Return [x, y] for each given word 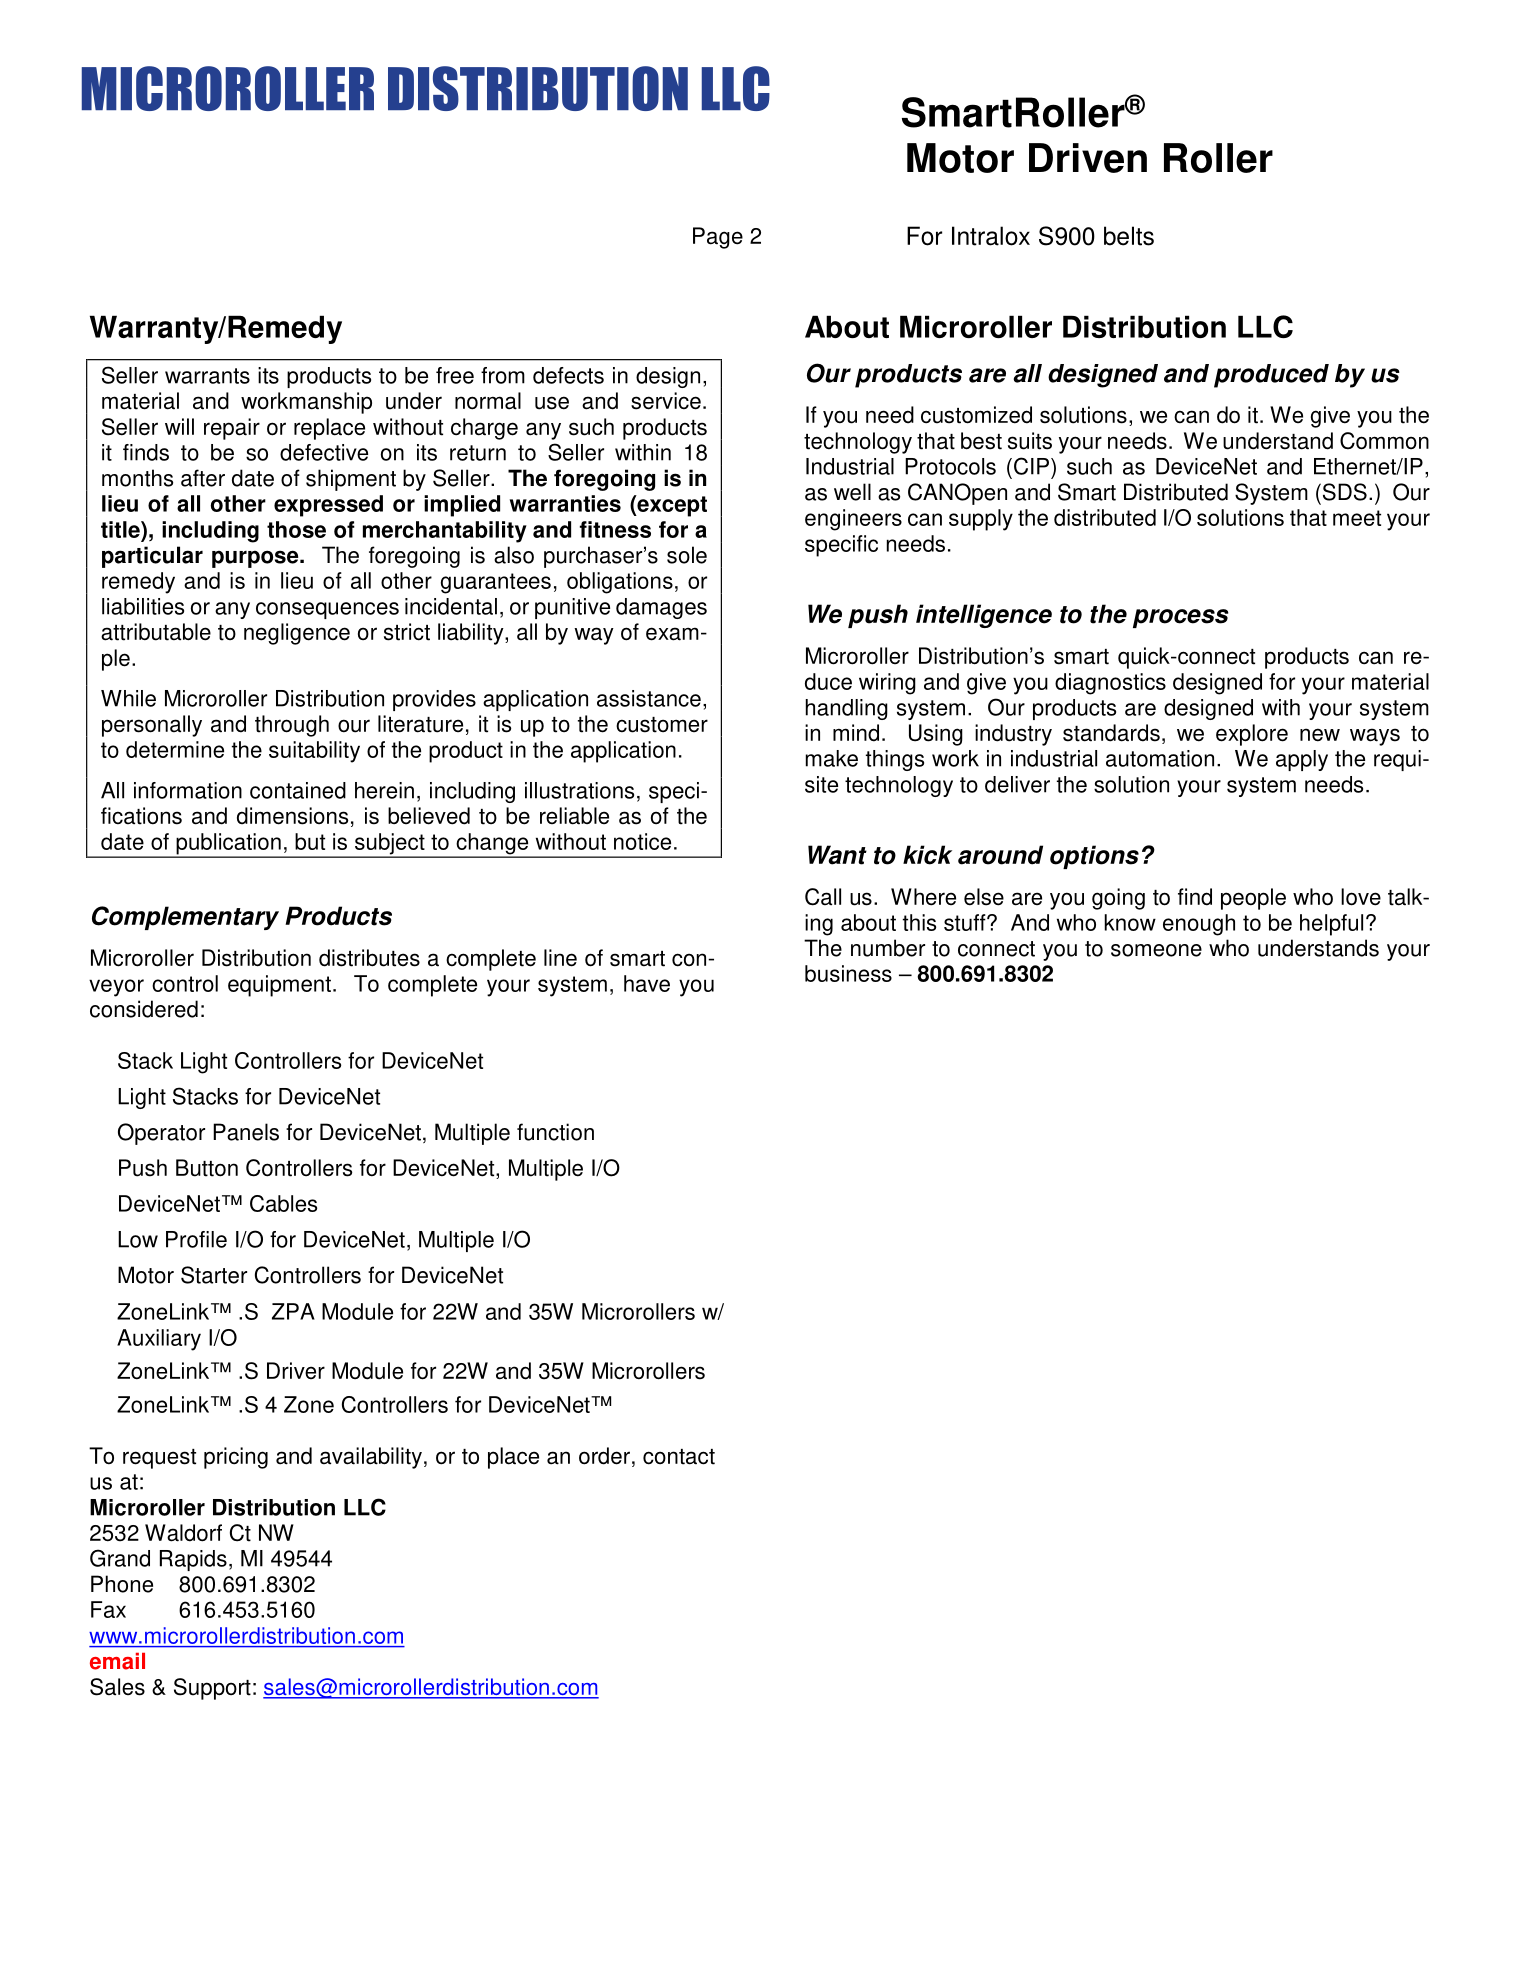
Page [718, 238]
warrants [207, 376]
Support [212, 1689]
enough [1199, 925]
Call [823, 897]
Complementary [185, 918]
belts [1129, 236]
